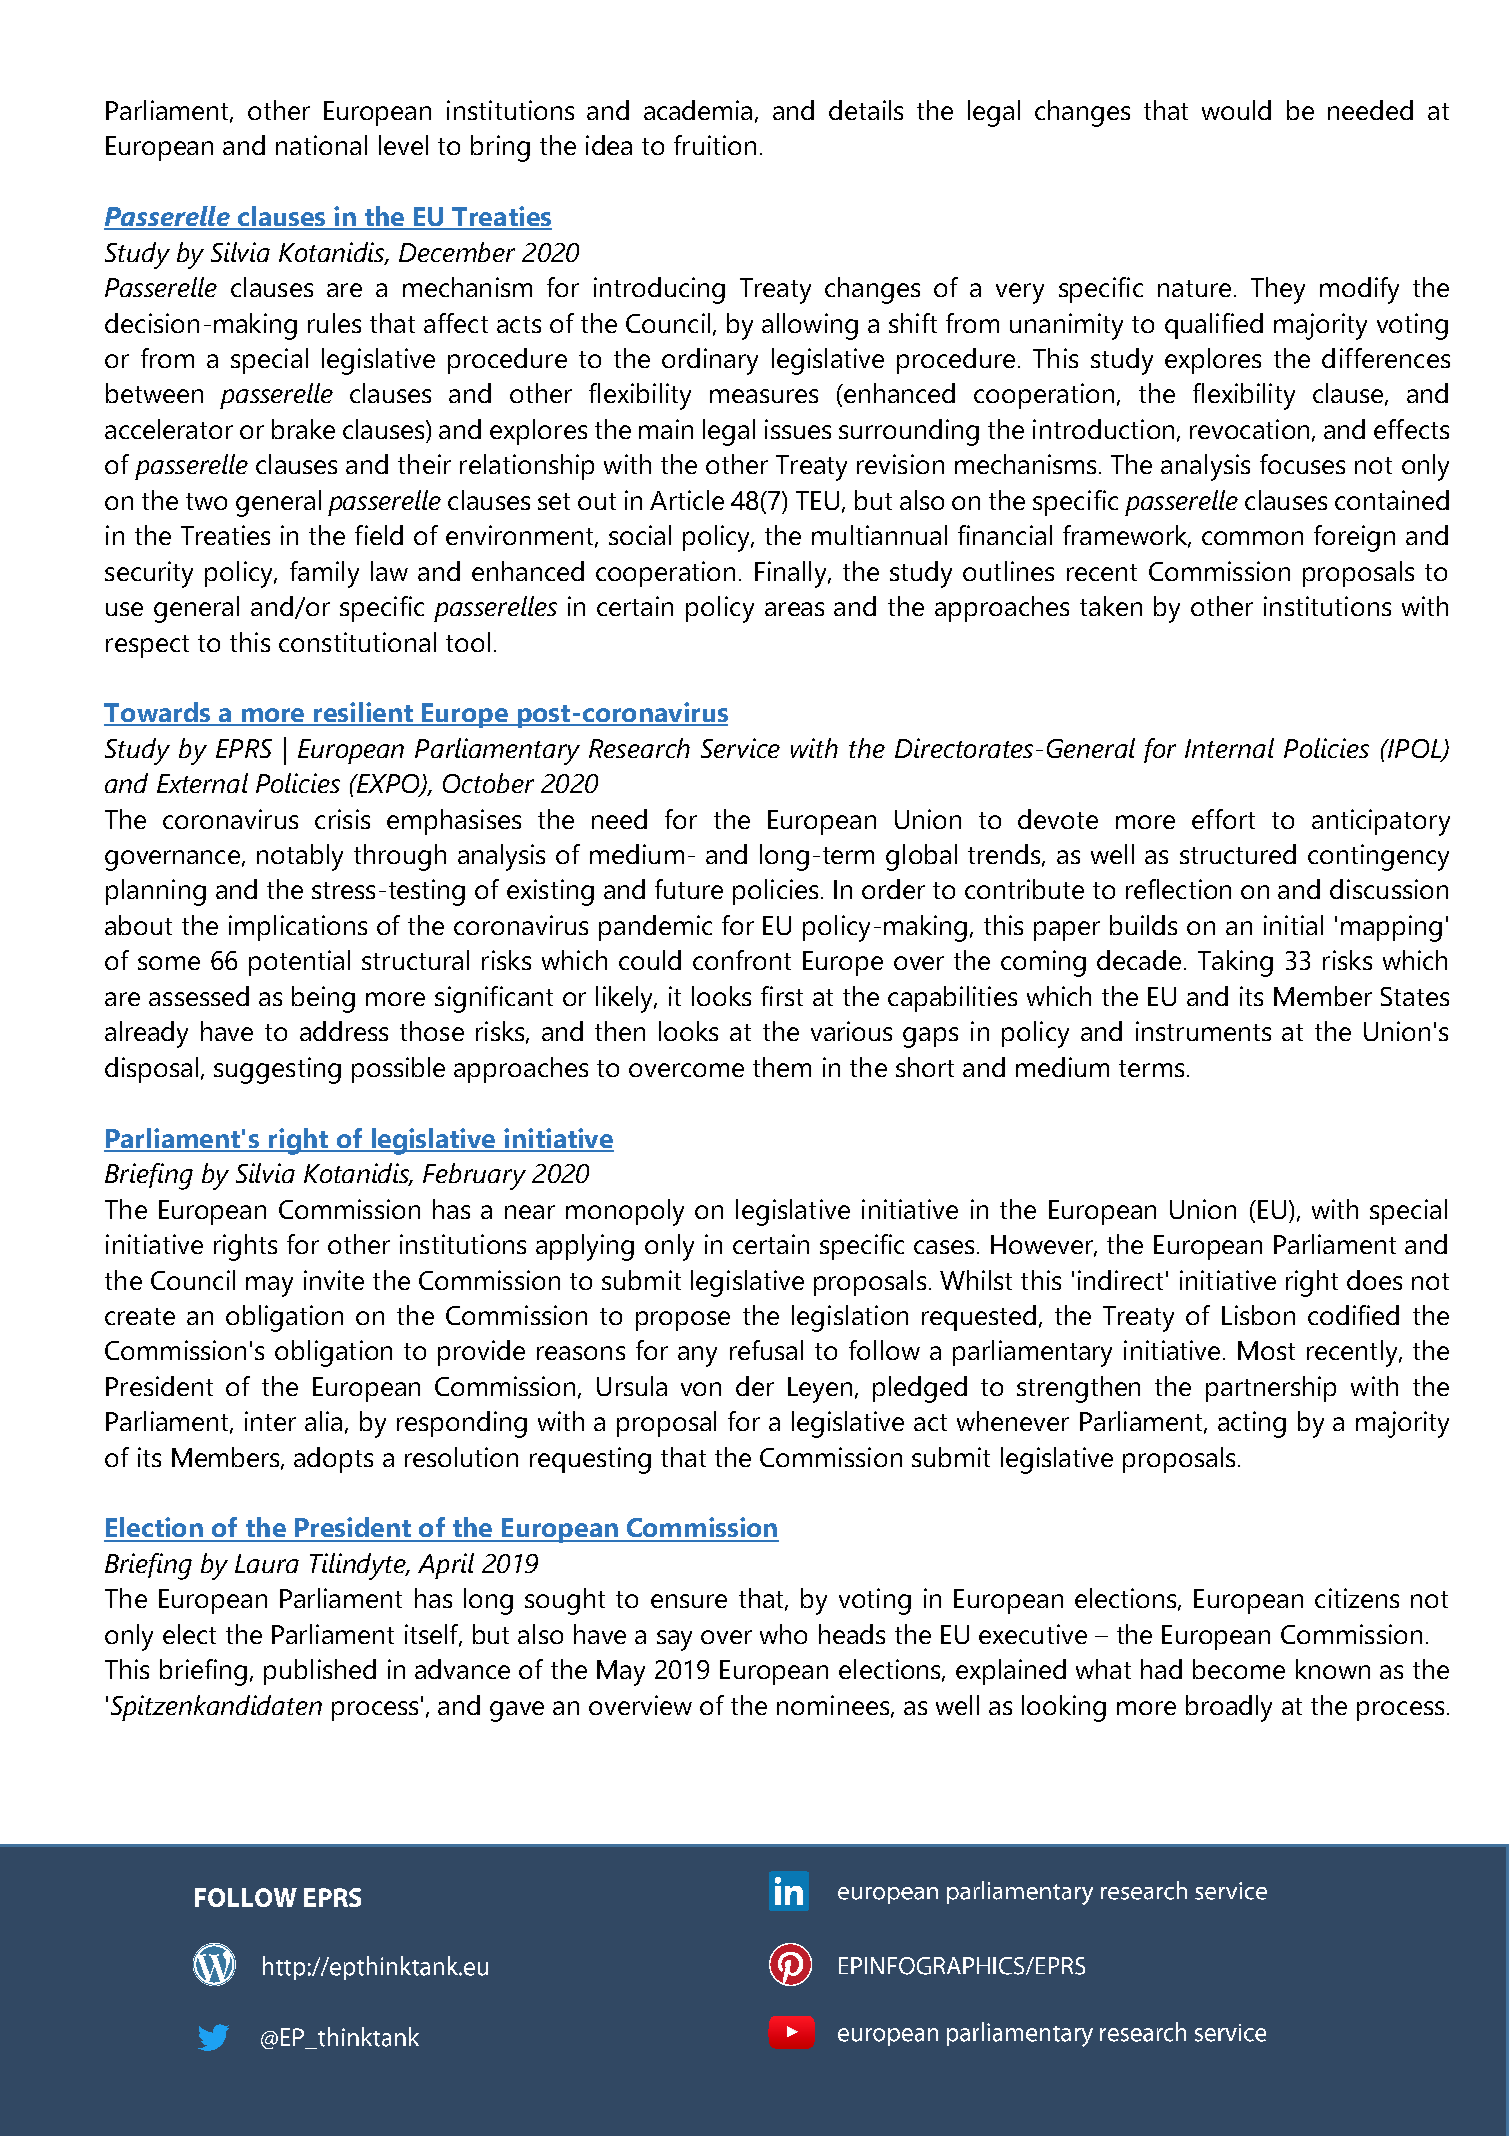  What do you see at coordinates (1293, 925) in the document?
I see `initial` at bounding box center [1293, 925].
